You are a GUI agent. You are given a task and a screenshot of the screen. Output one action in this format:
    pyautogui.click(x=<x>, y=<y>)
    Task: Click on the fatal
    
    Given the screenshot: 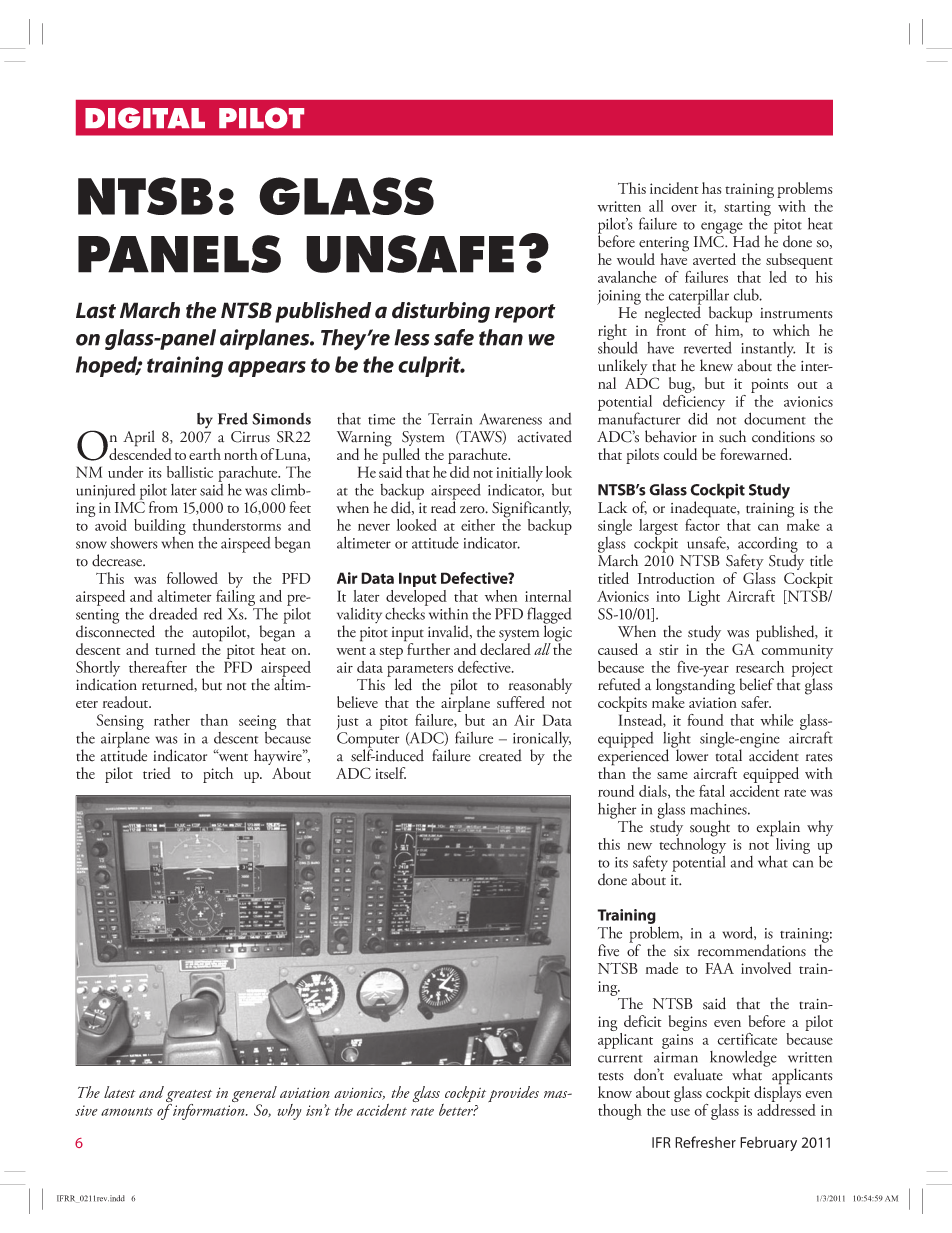 What is the action you would take?
    pyautogui.click(x=712, y=791)
